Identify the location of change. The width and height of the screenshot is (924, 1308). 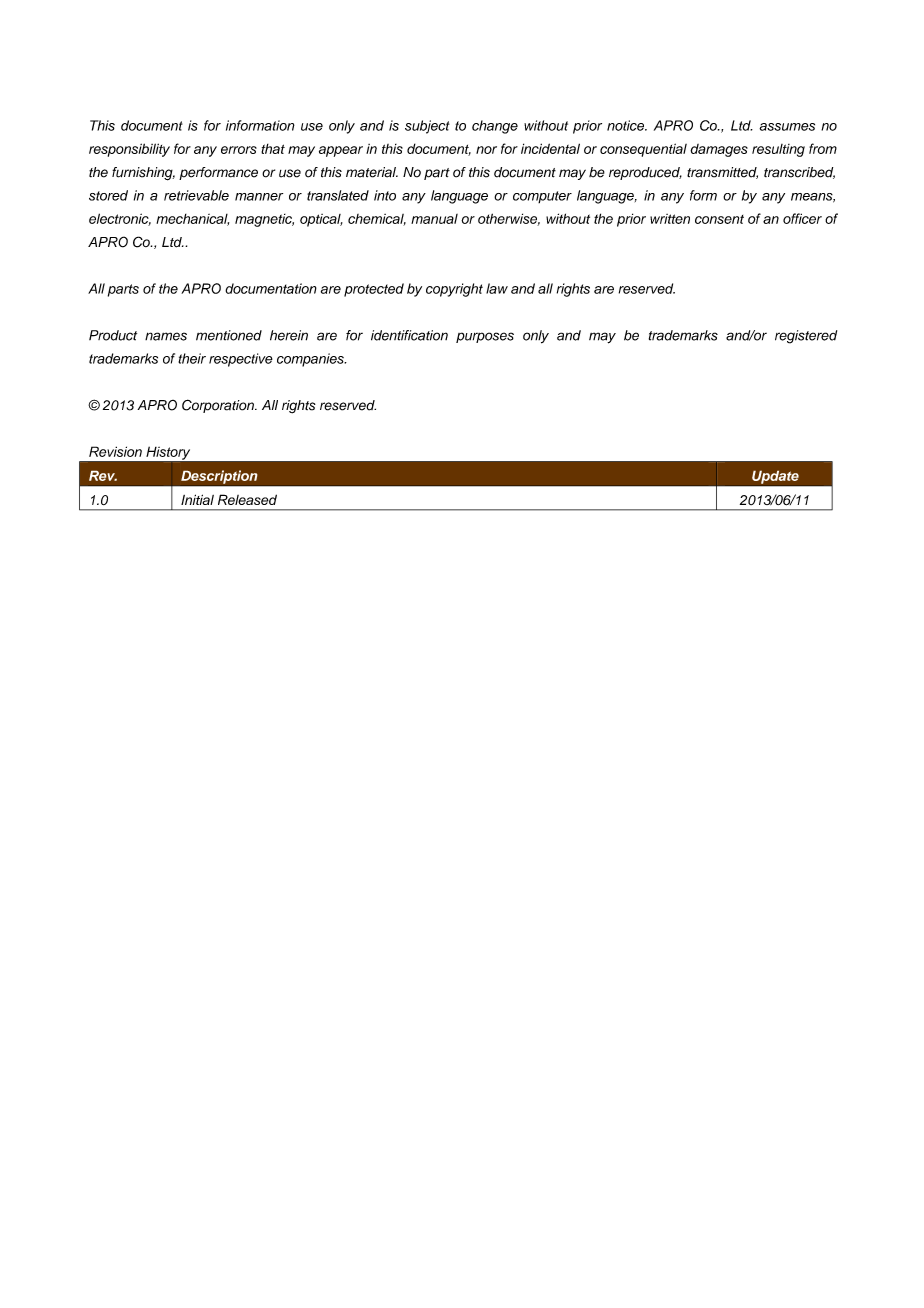
(495, 127).
